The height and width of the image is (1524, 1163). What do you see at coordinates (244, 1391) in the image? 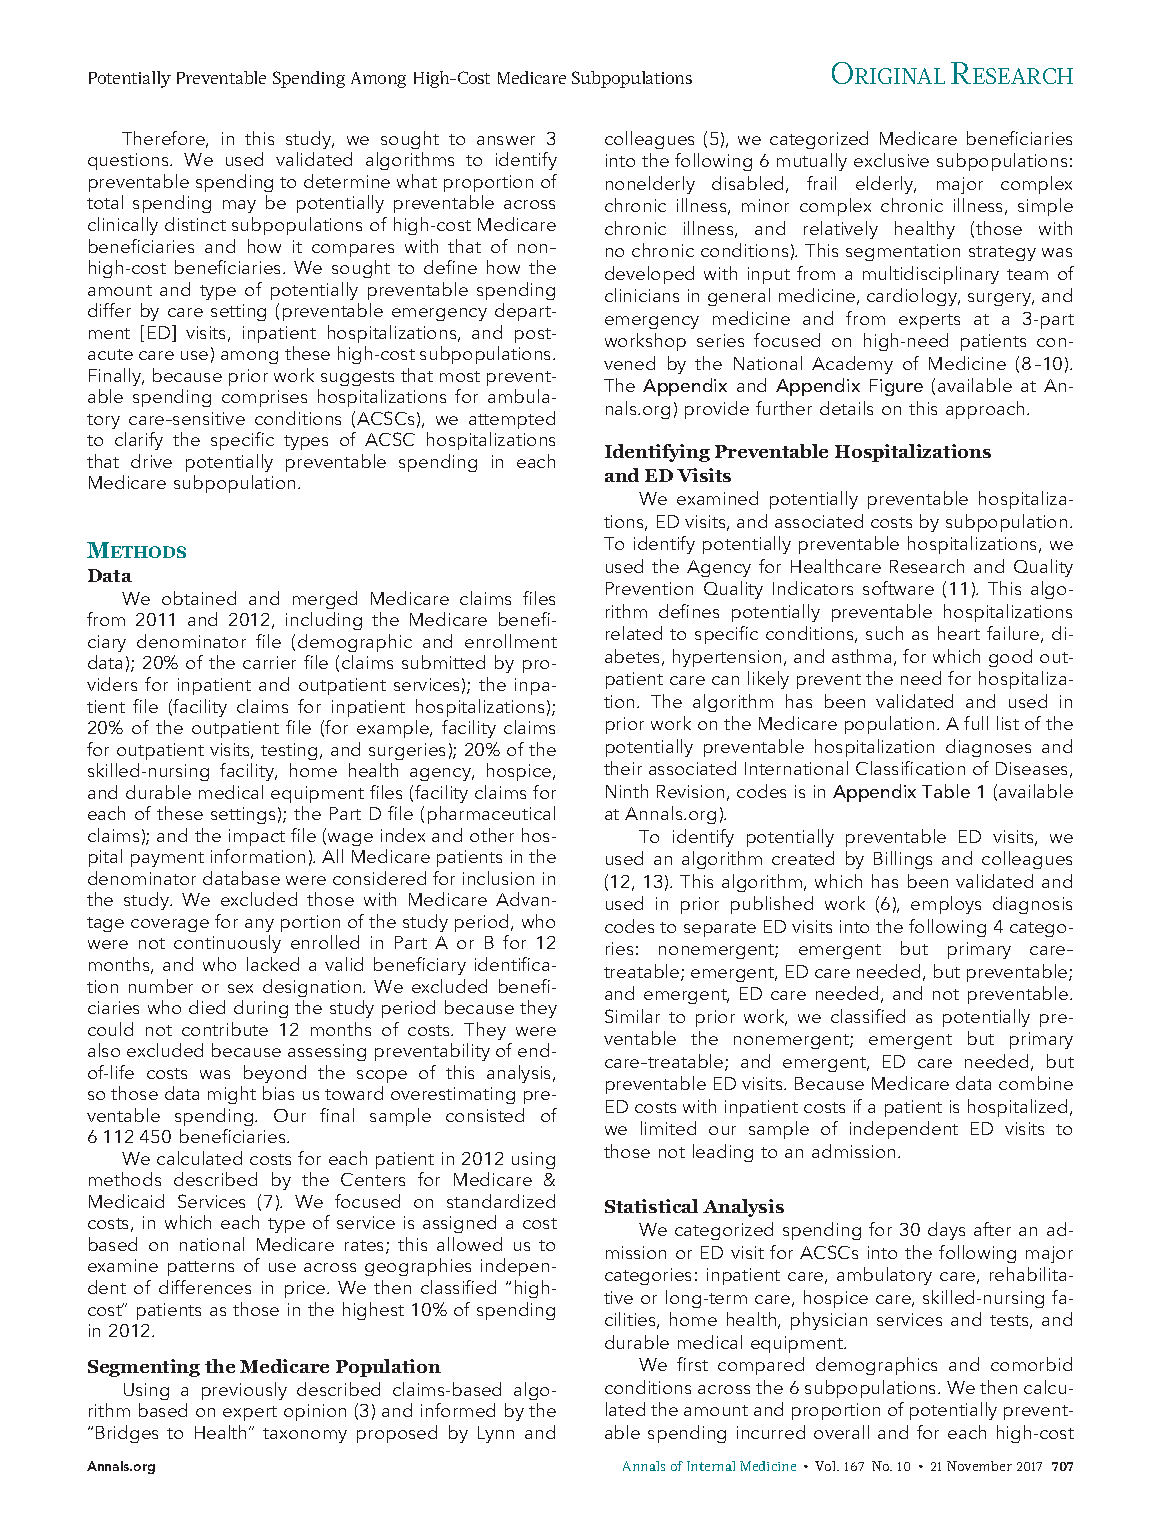
I see `previously` at bounding box center [244, 1391].
